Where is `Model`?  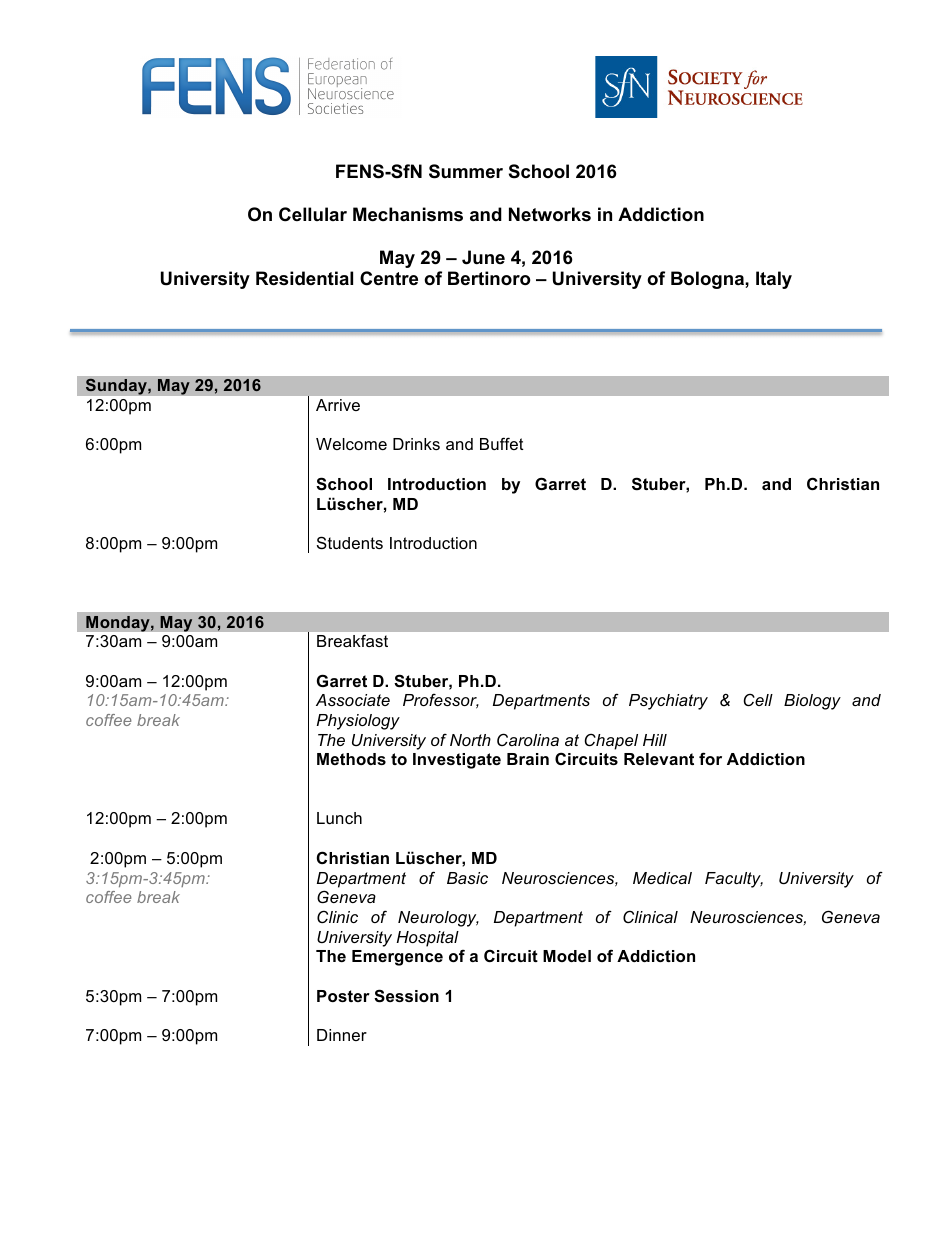 Model is located at coordinates (567, 956).
